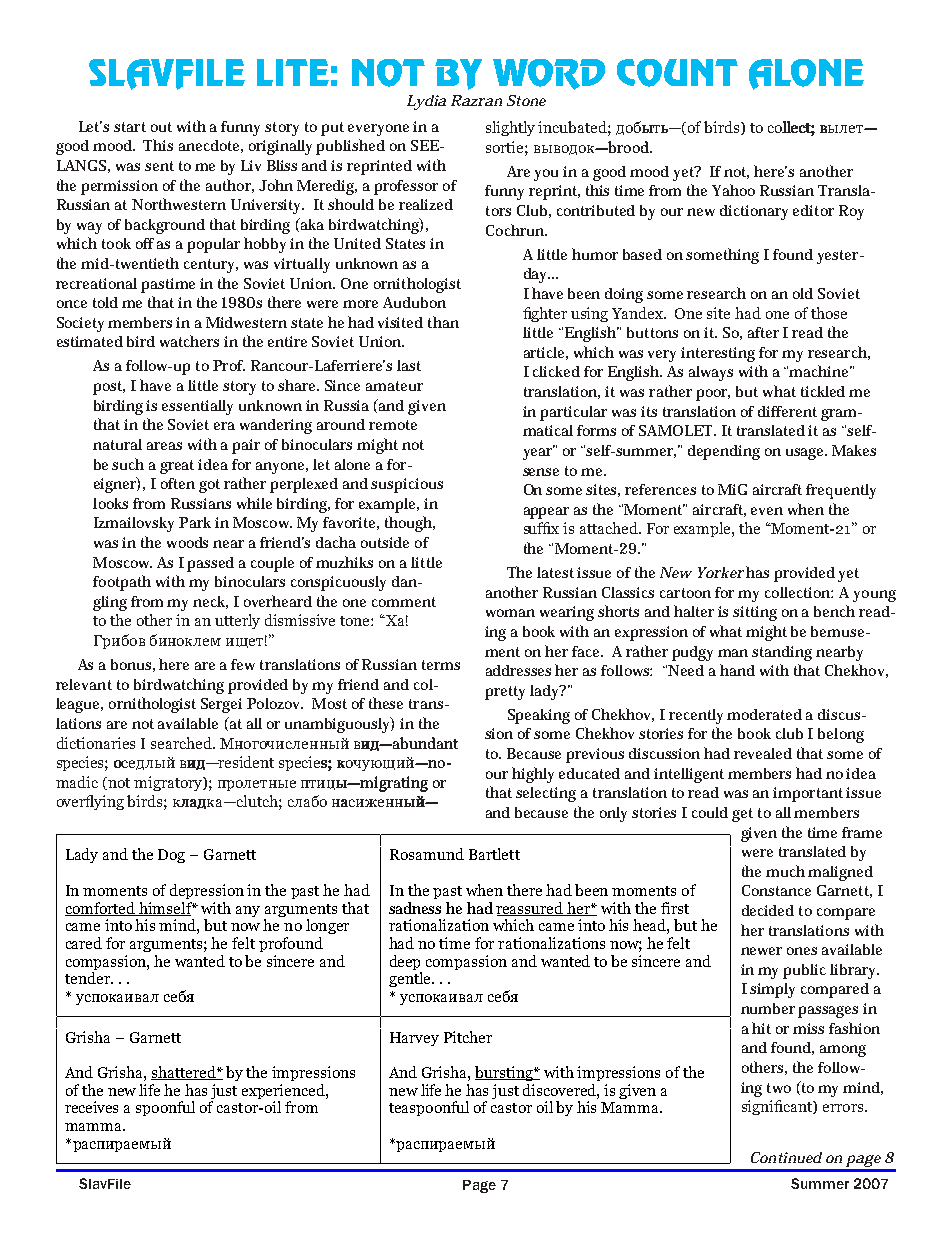 The width and height of the image is (952, 1233). Describe the element at coordinates (130, 127) in the image. I see `start` at that location.
